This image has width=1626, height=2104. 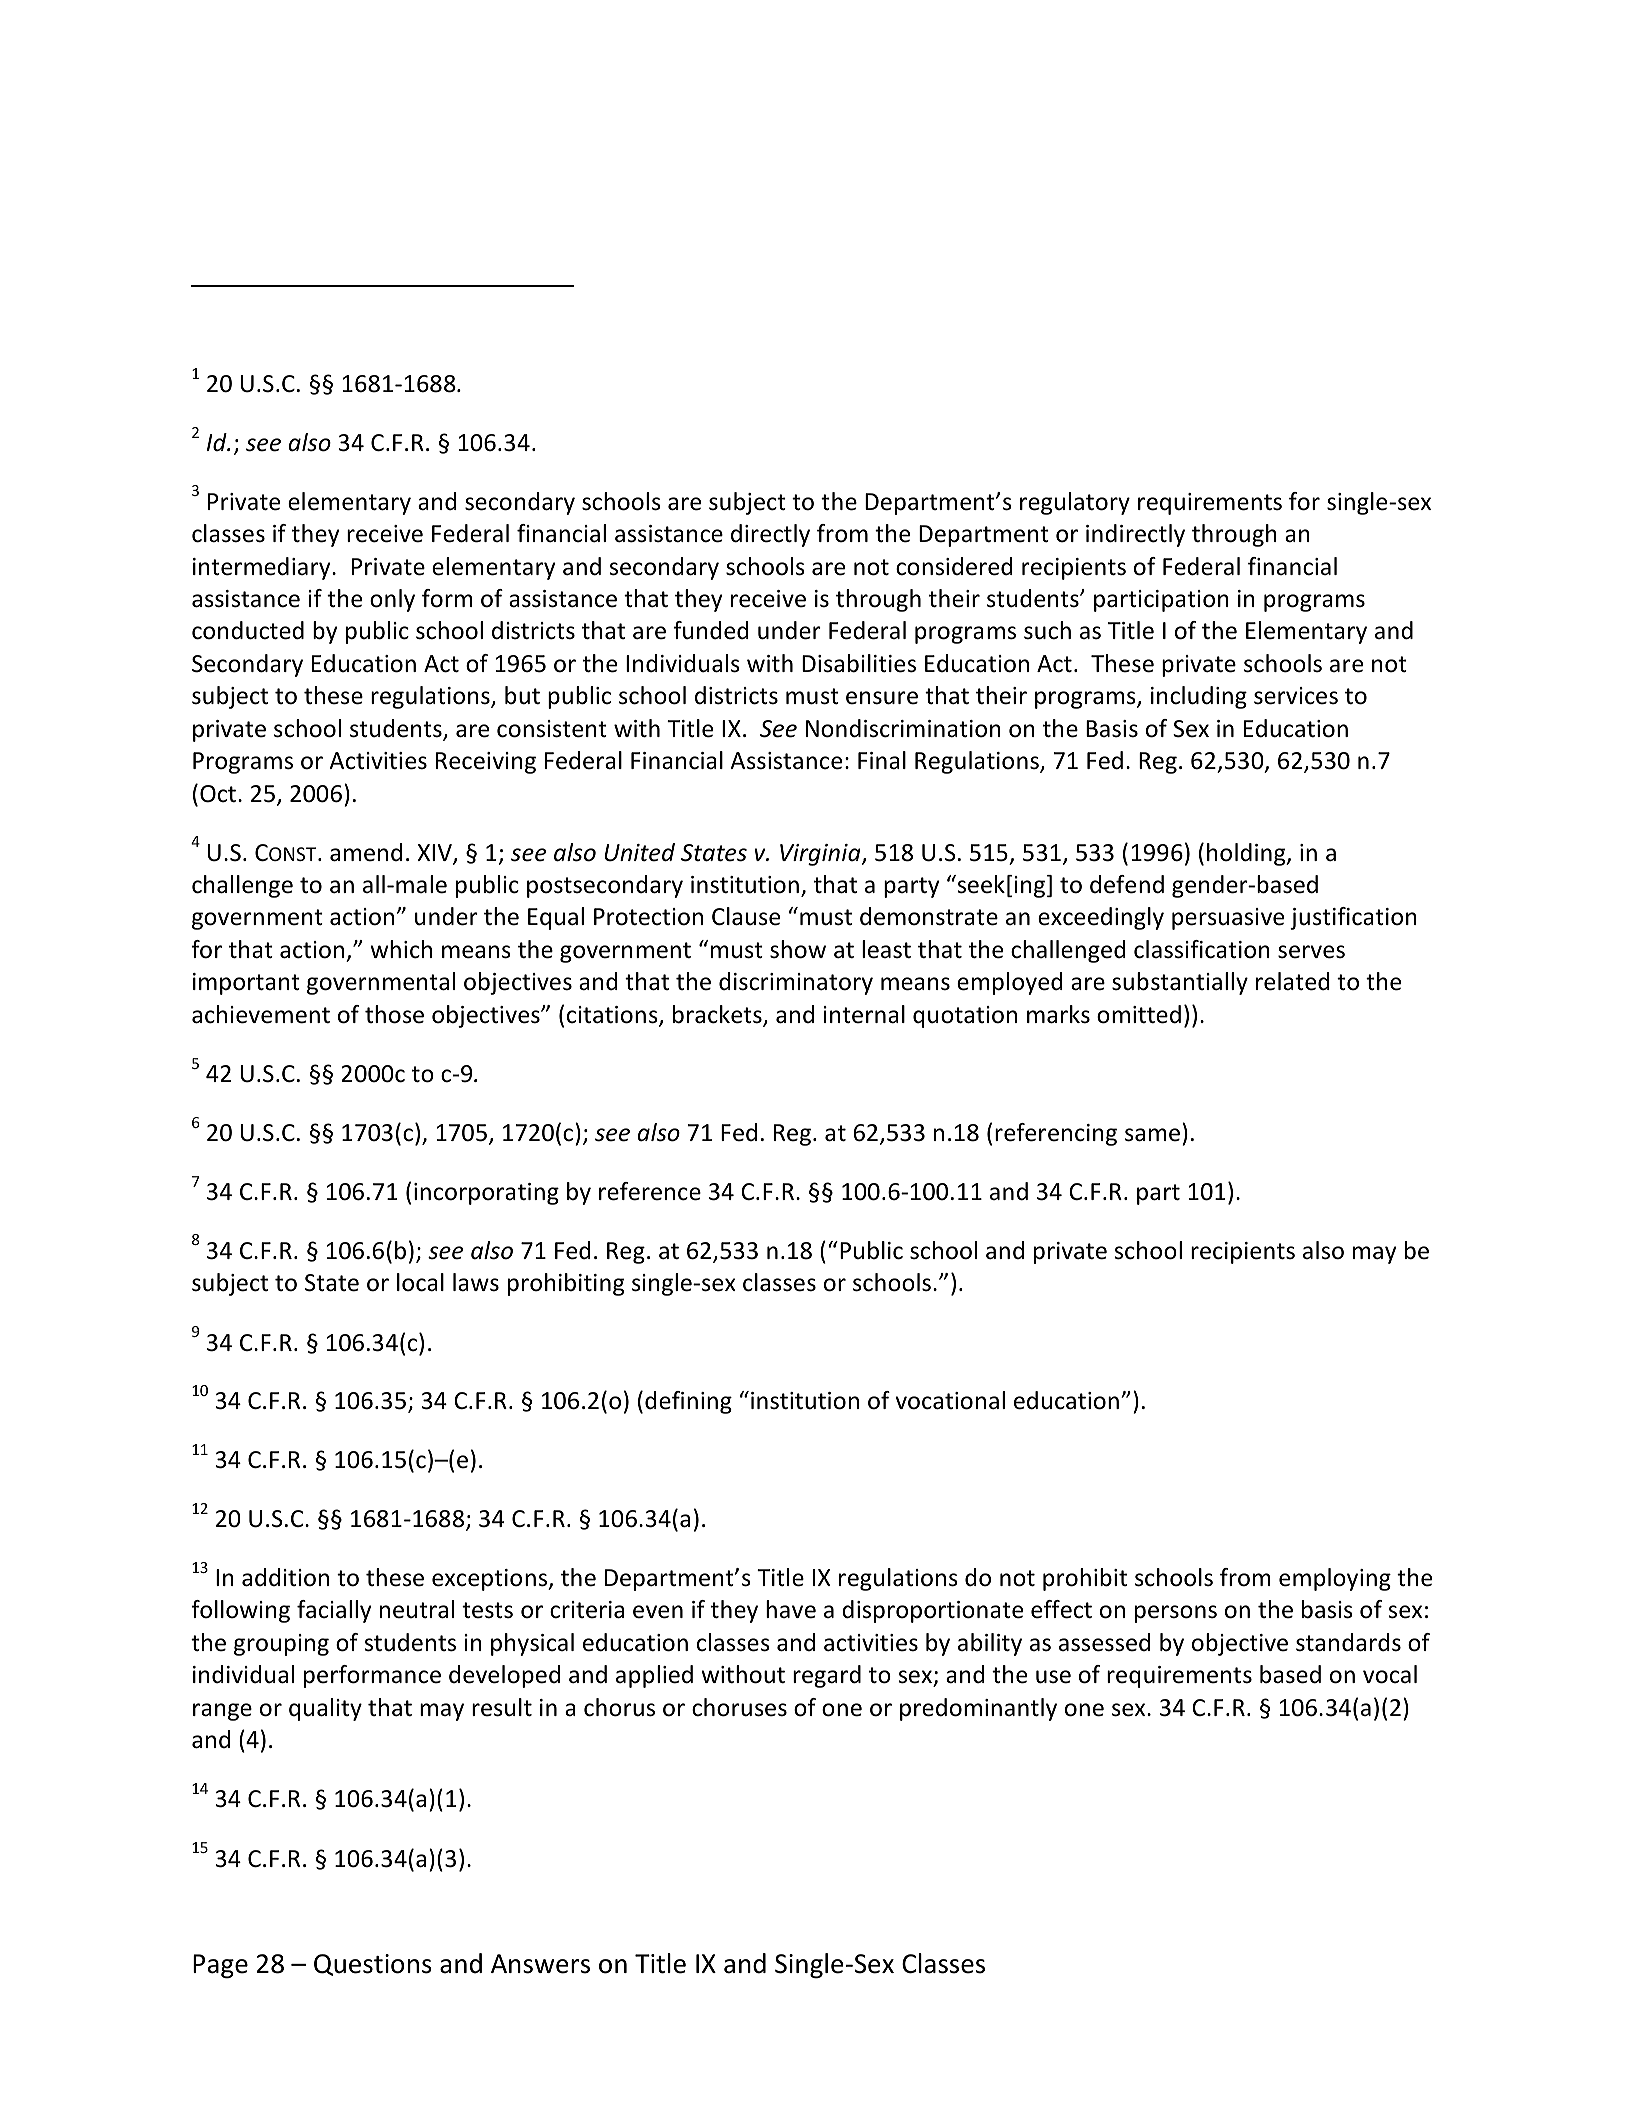 What do you see at coordinates (791, 1609) in the image?
I see `have` at bounding box center [791, 1609].
